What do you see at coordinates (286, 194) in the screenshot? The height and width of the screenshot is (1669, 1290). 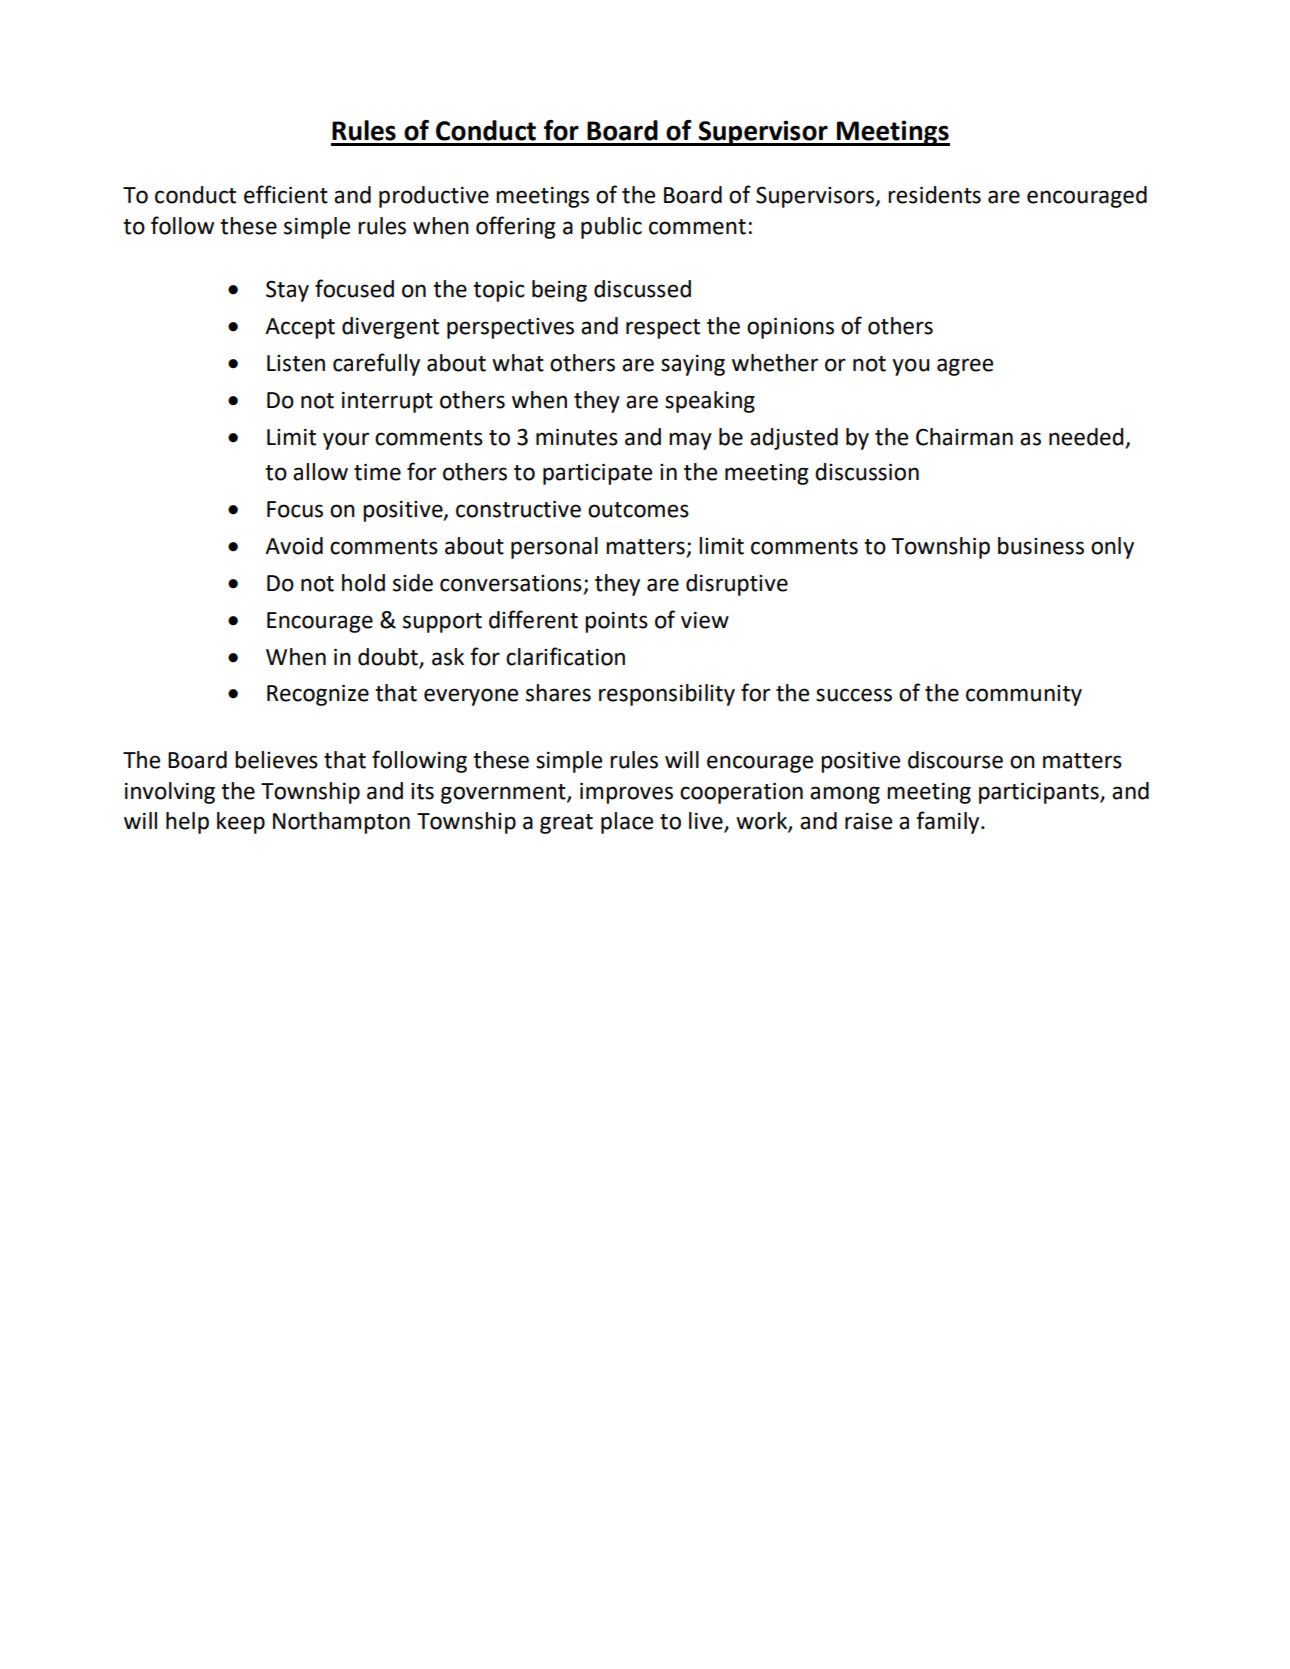 I see `efficient` at bounding box center [286, 194].
